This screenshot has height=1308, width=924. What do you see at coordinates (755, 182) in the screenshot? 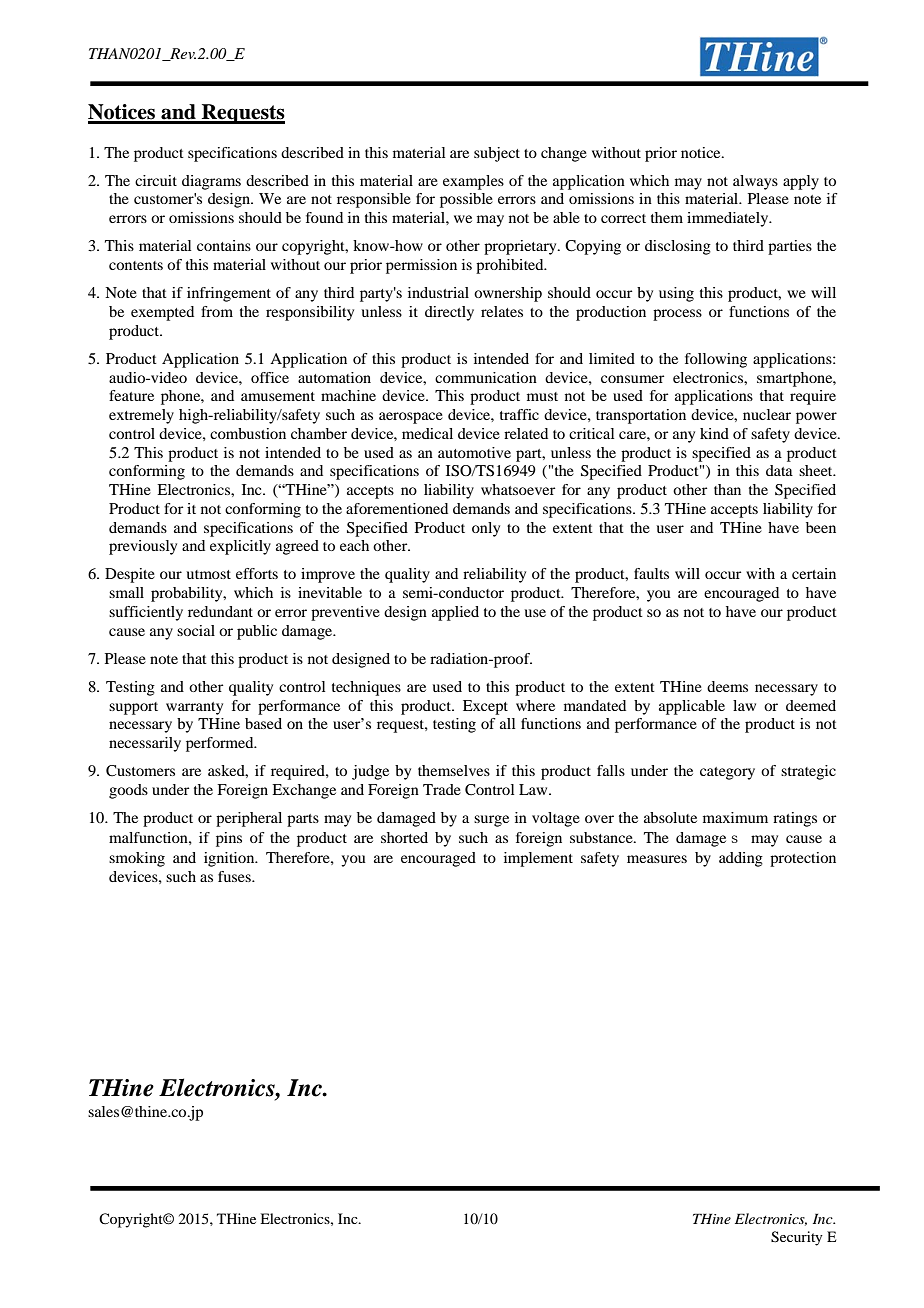
I see `always` at bounding box center [755, 182].
